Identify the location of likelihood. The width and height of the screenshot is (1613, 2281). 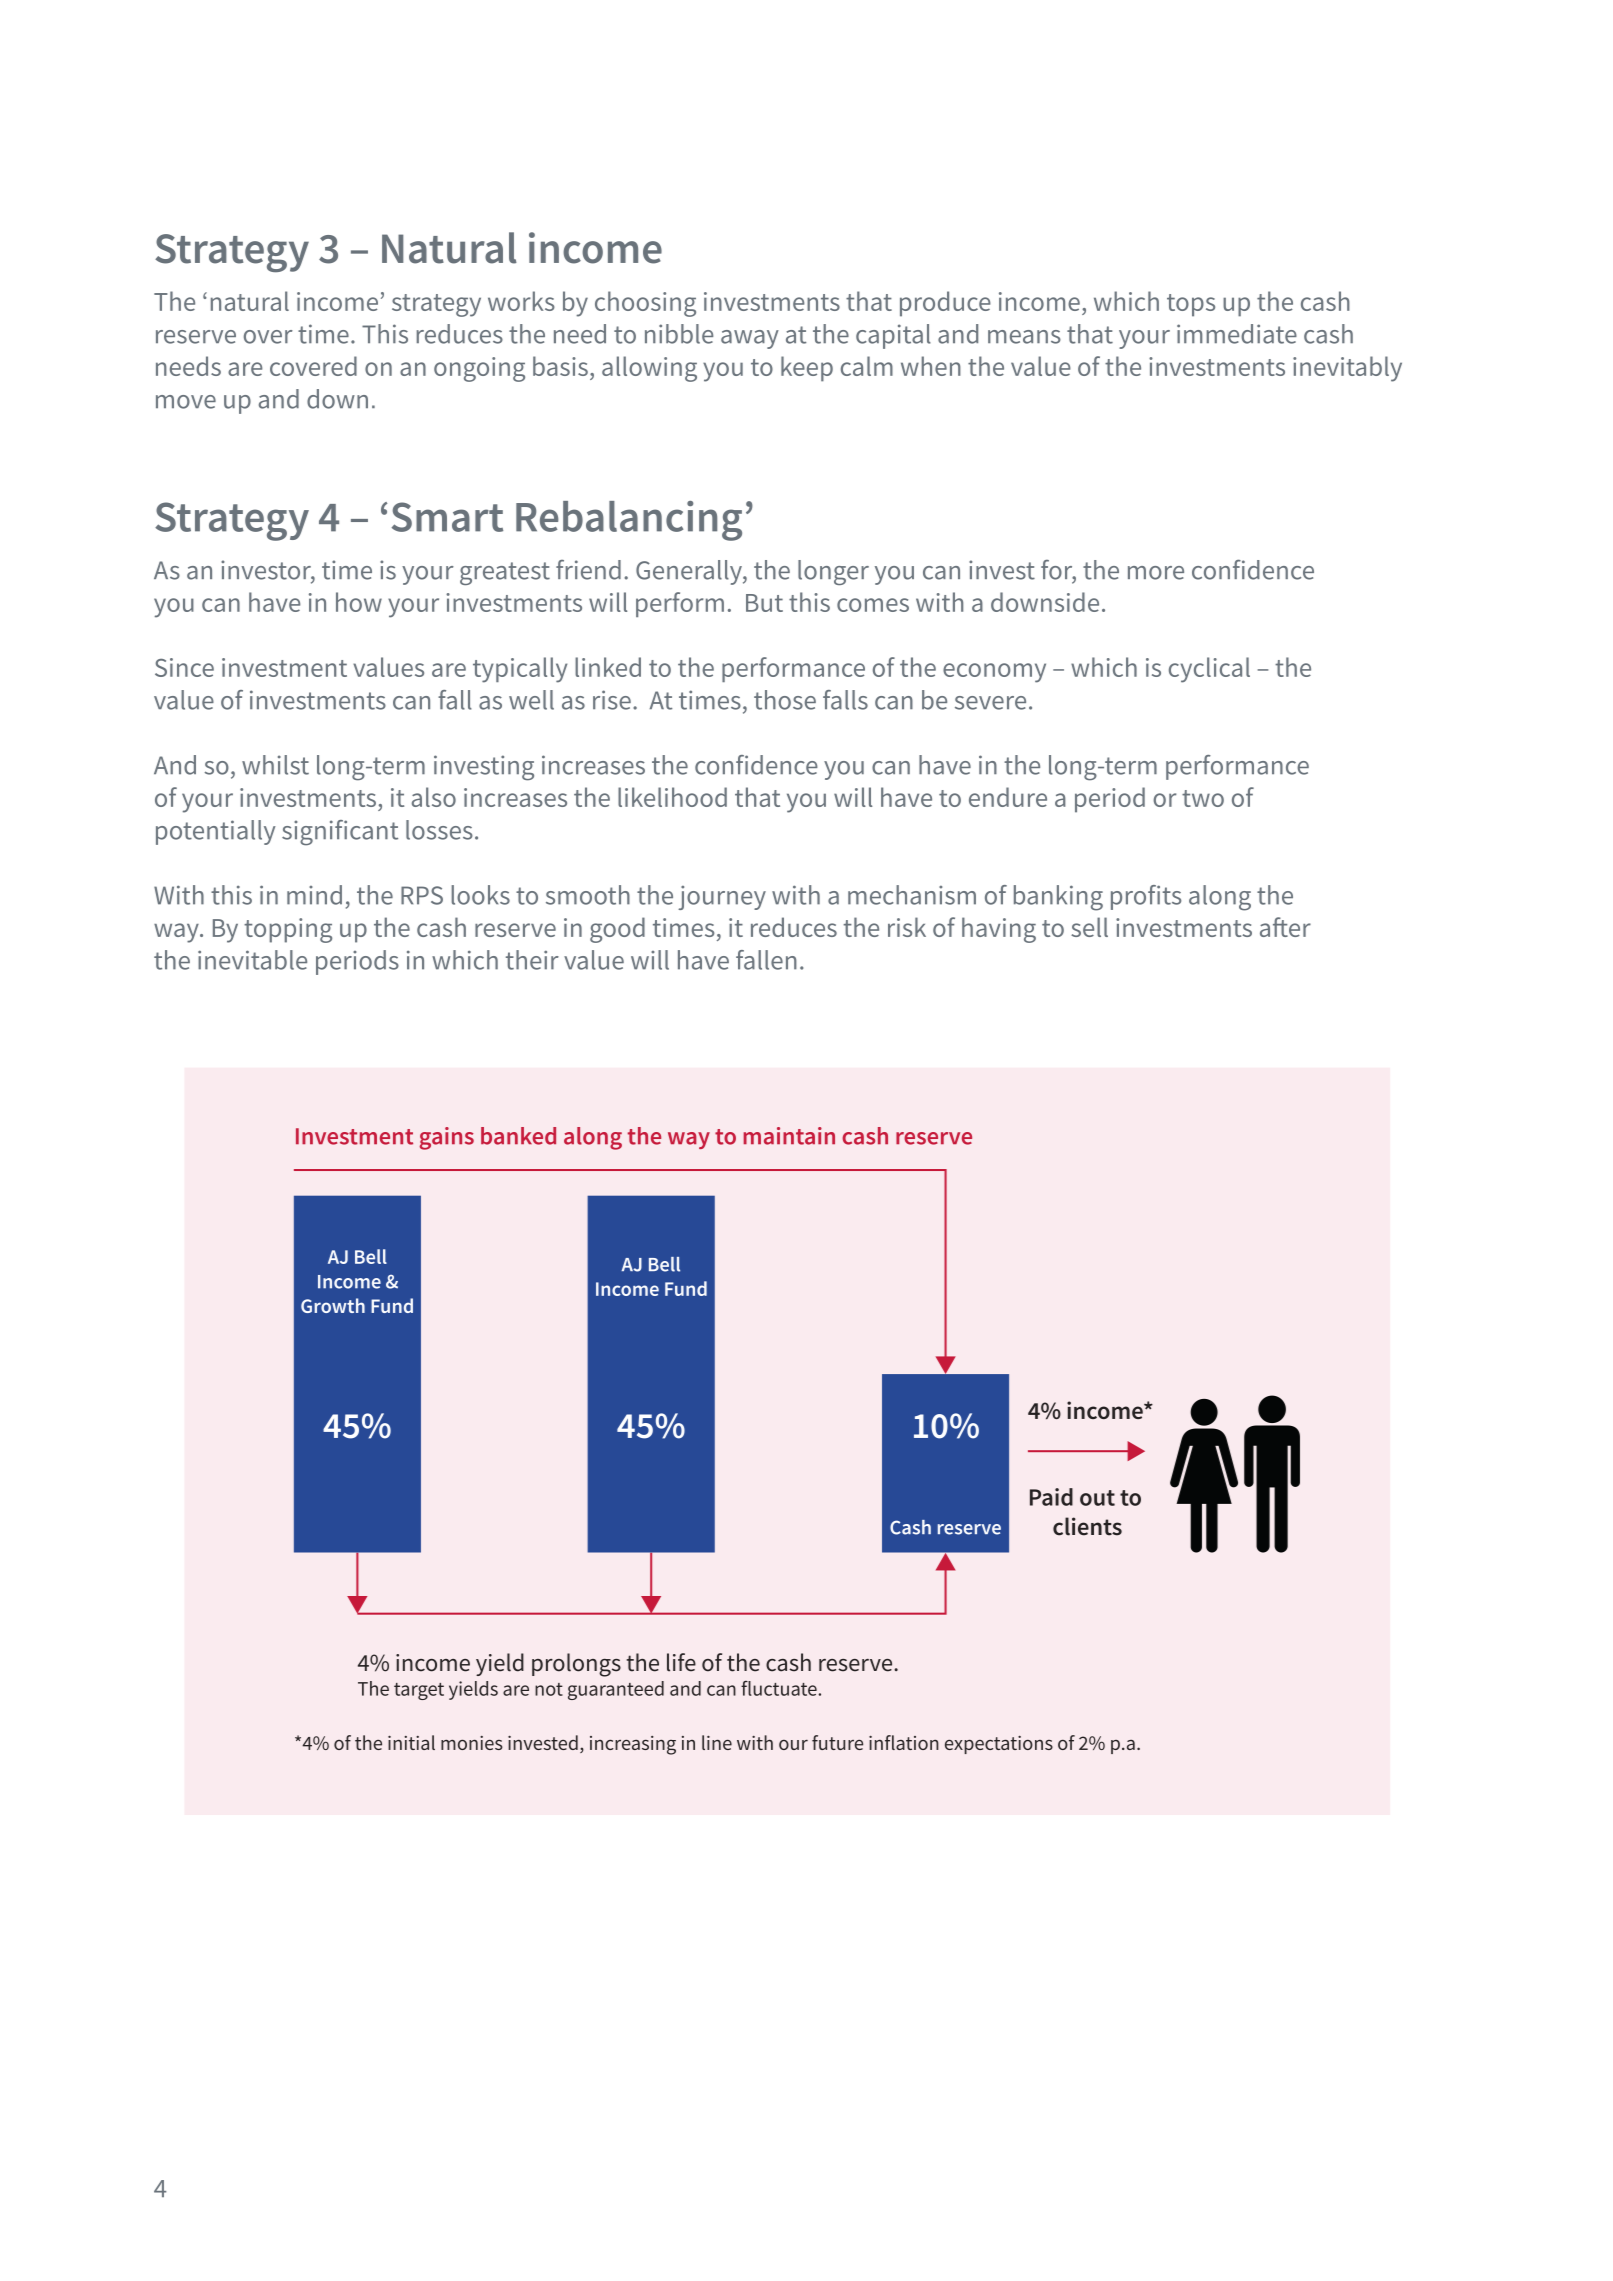
(672, 797).
